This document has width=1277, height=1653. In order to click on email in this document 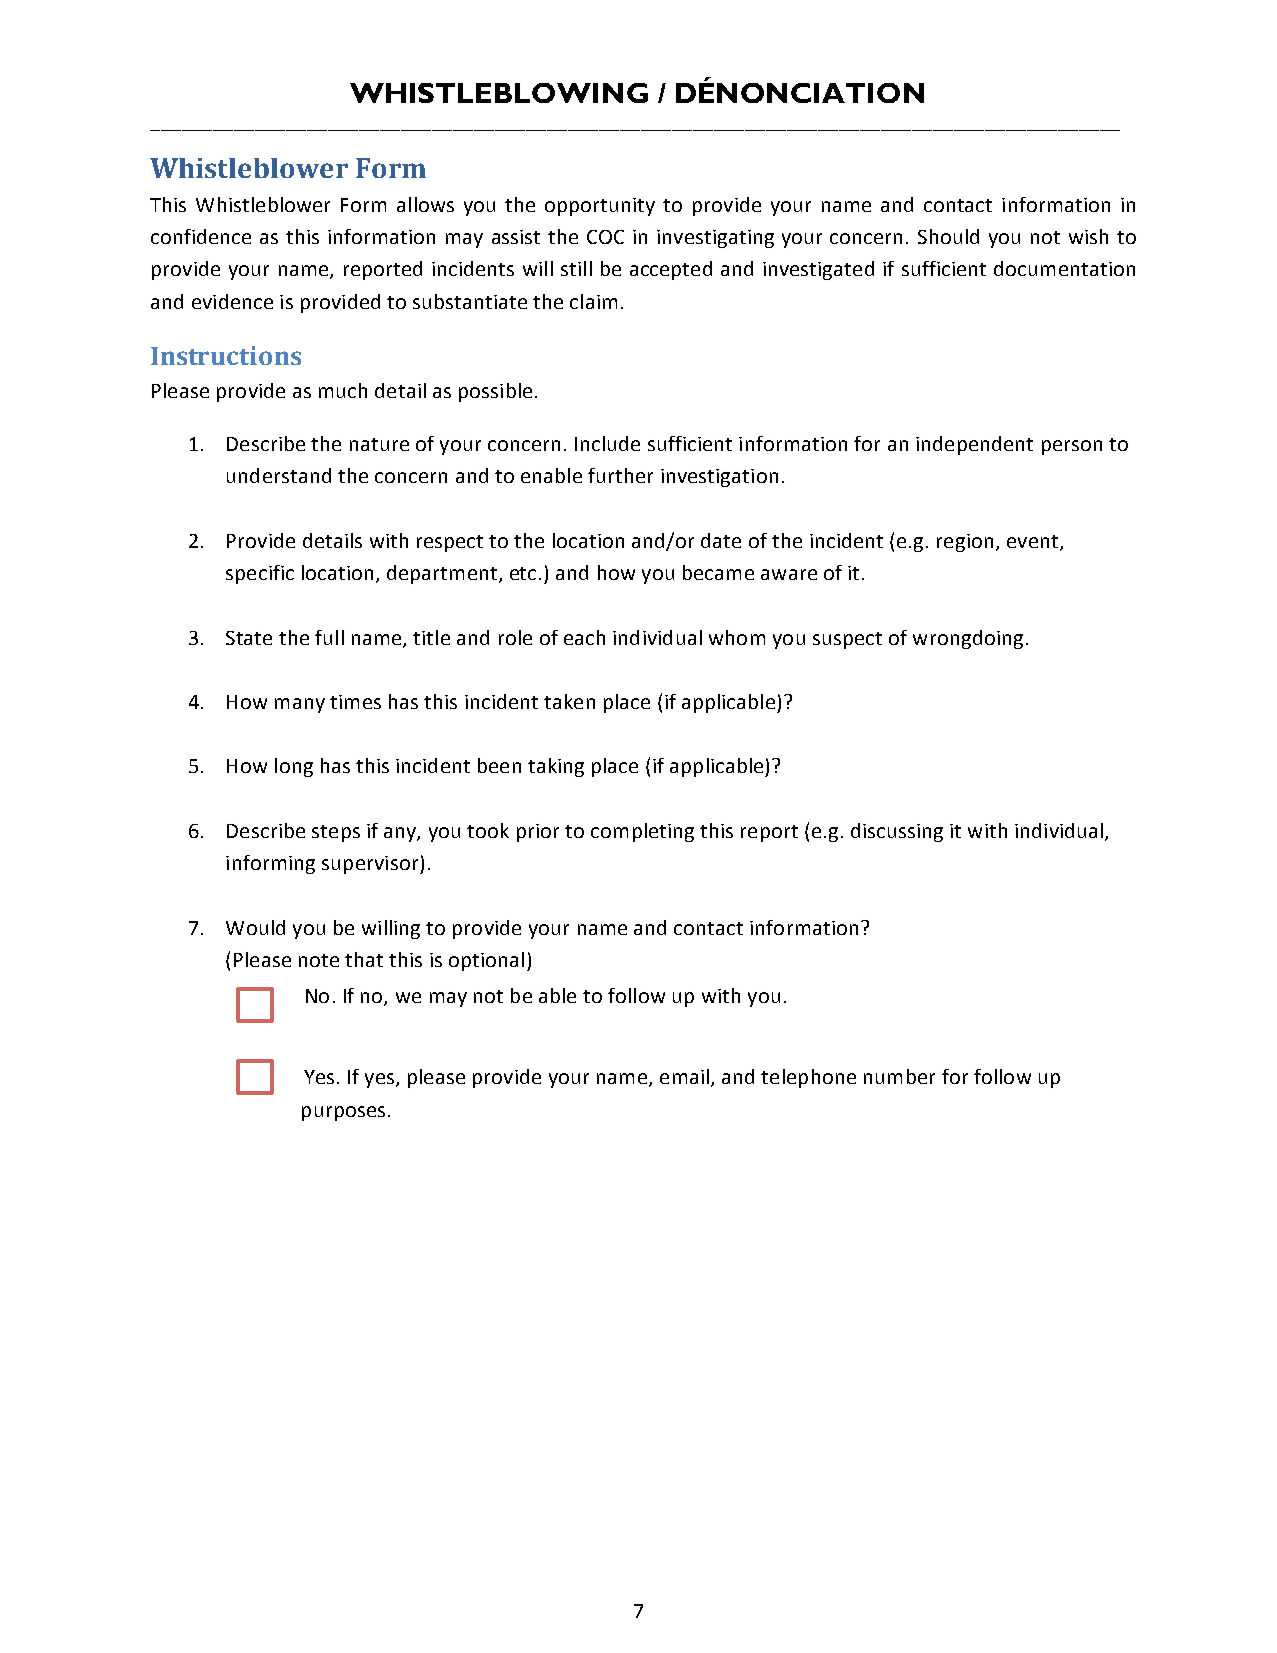, I will do `click(684, 1076)`.
